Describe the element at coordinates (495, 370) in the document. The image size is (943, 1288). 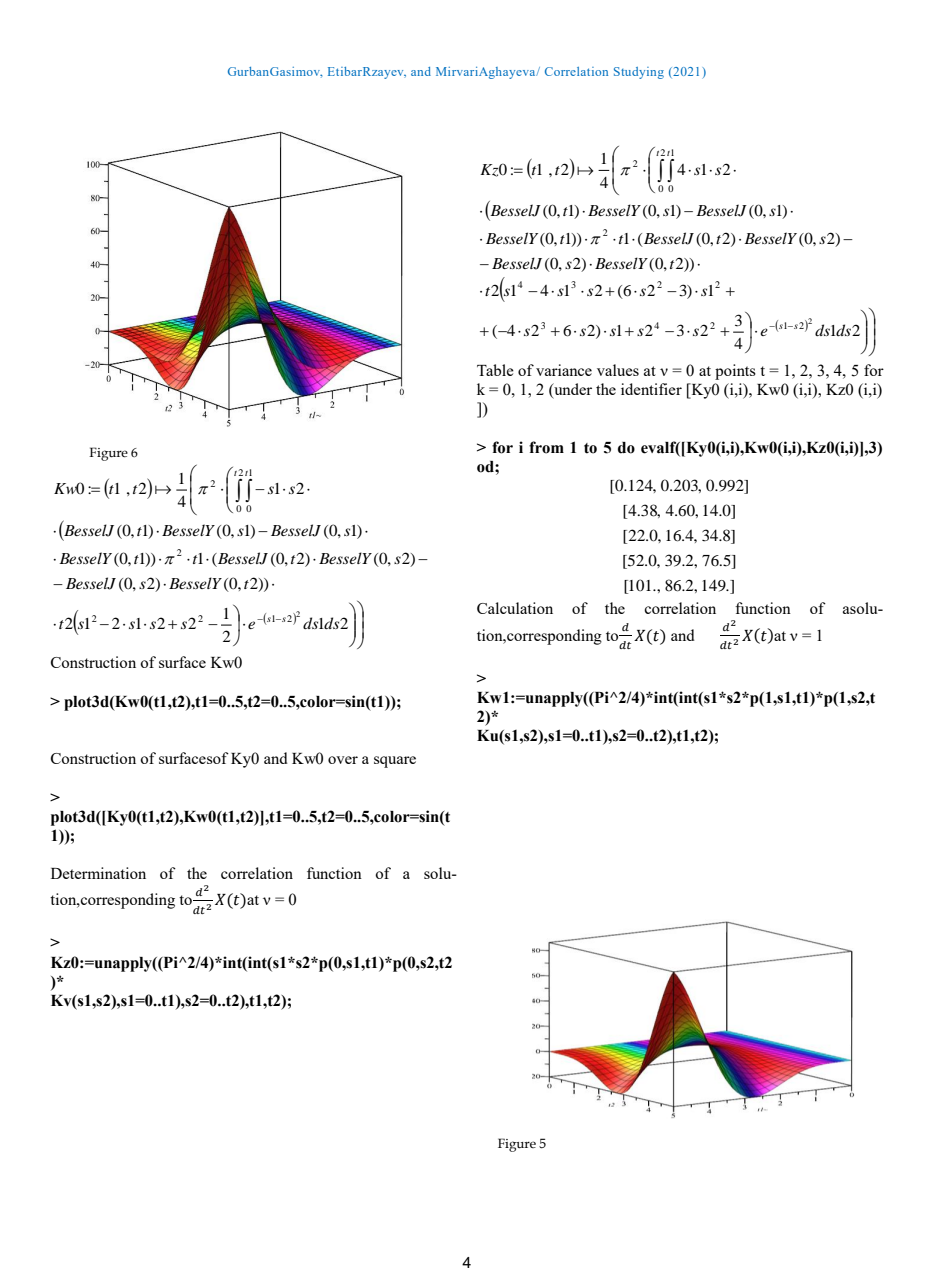
I see `Table` at that location.
